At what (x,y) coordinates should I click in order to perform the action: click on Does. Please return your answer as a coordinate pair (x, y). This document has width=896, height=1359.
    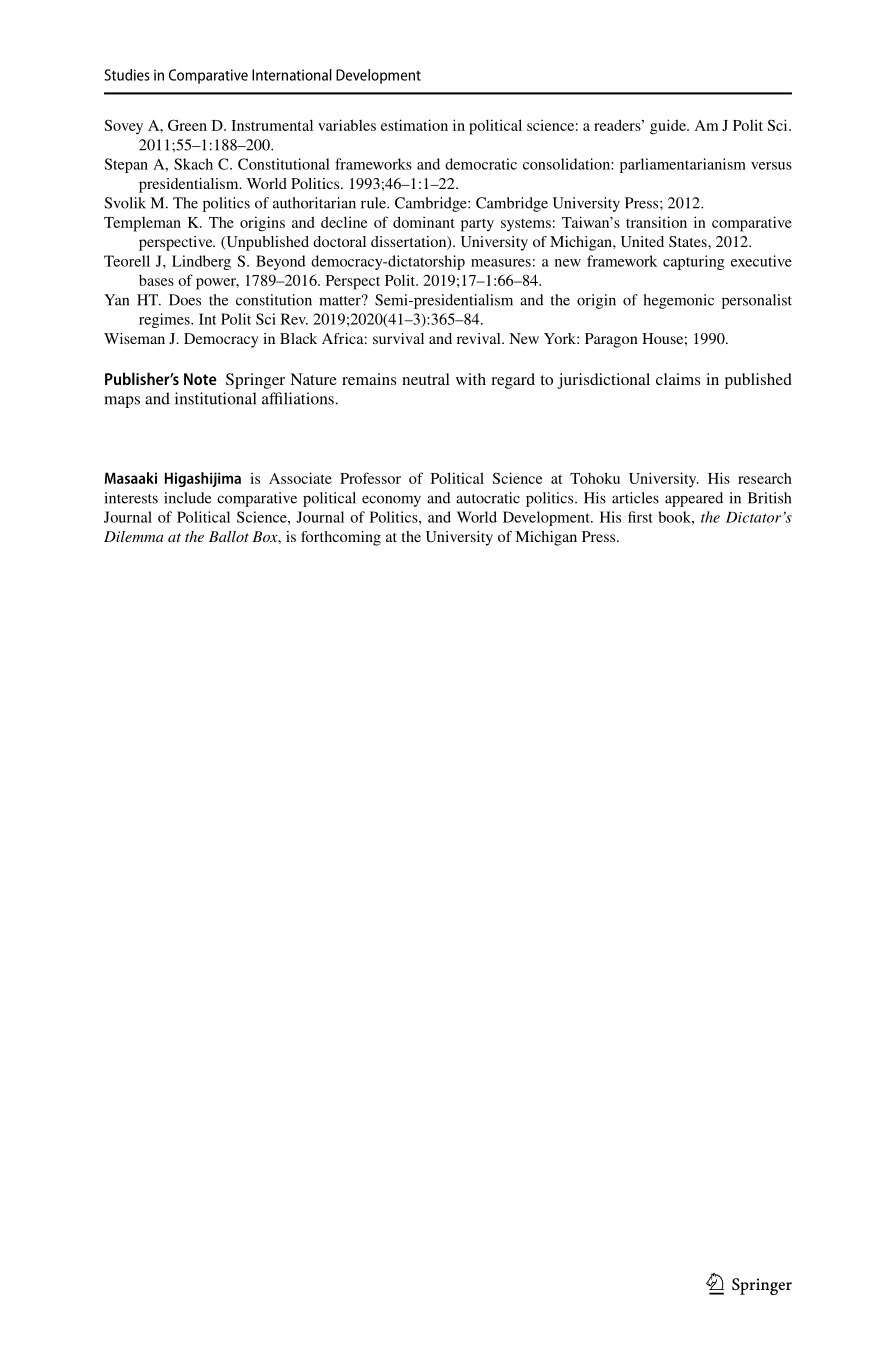
    Looking at the image, I should click on (185, 300).
